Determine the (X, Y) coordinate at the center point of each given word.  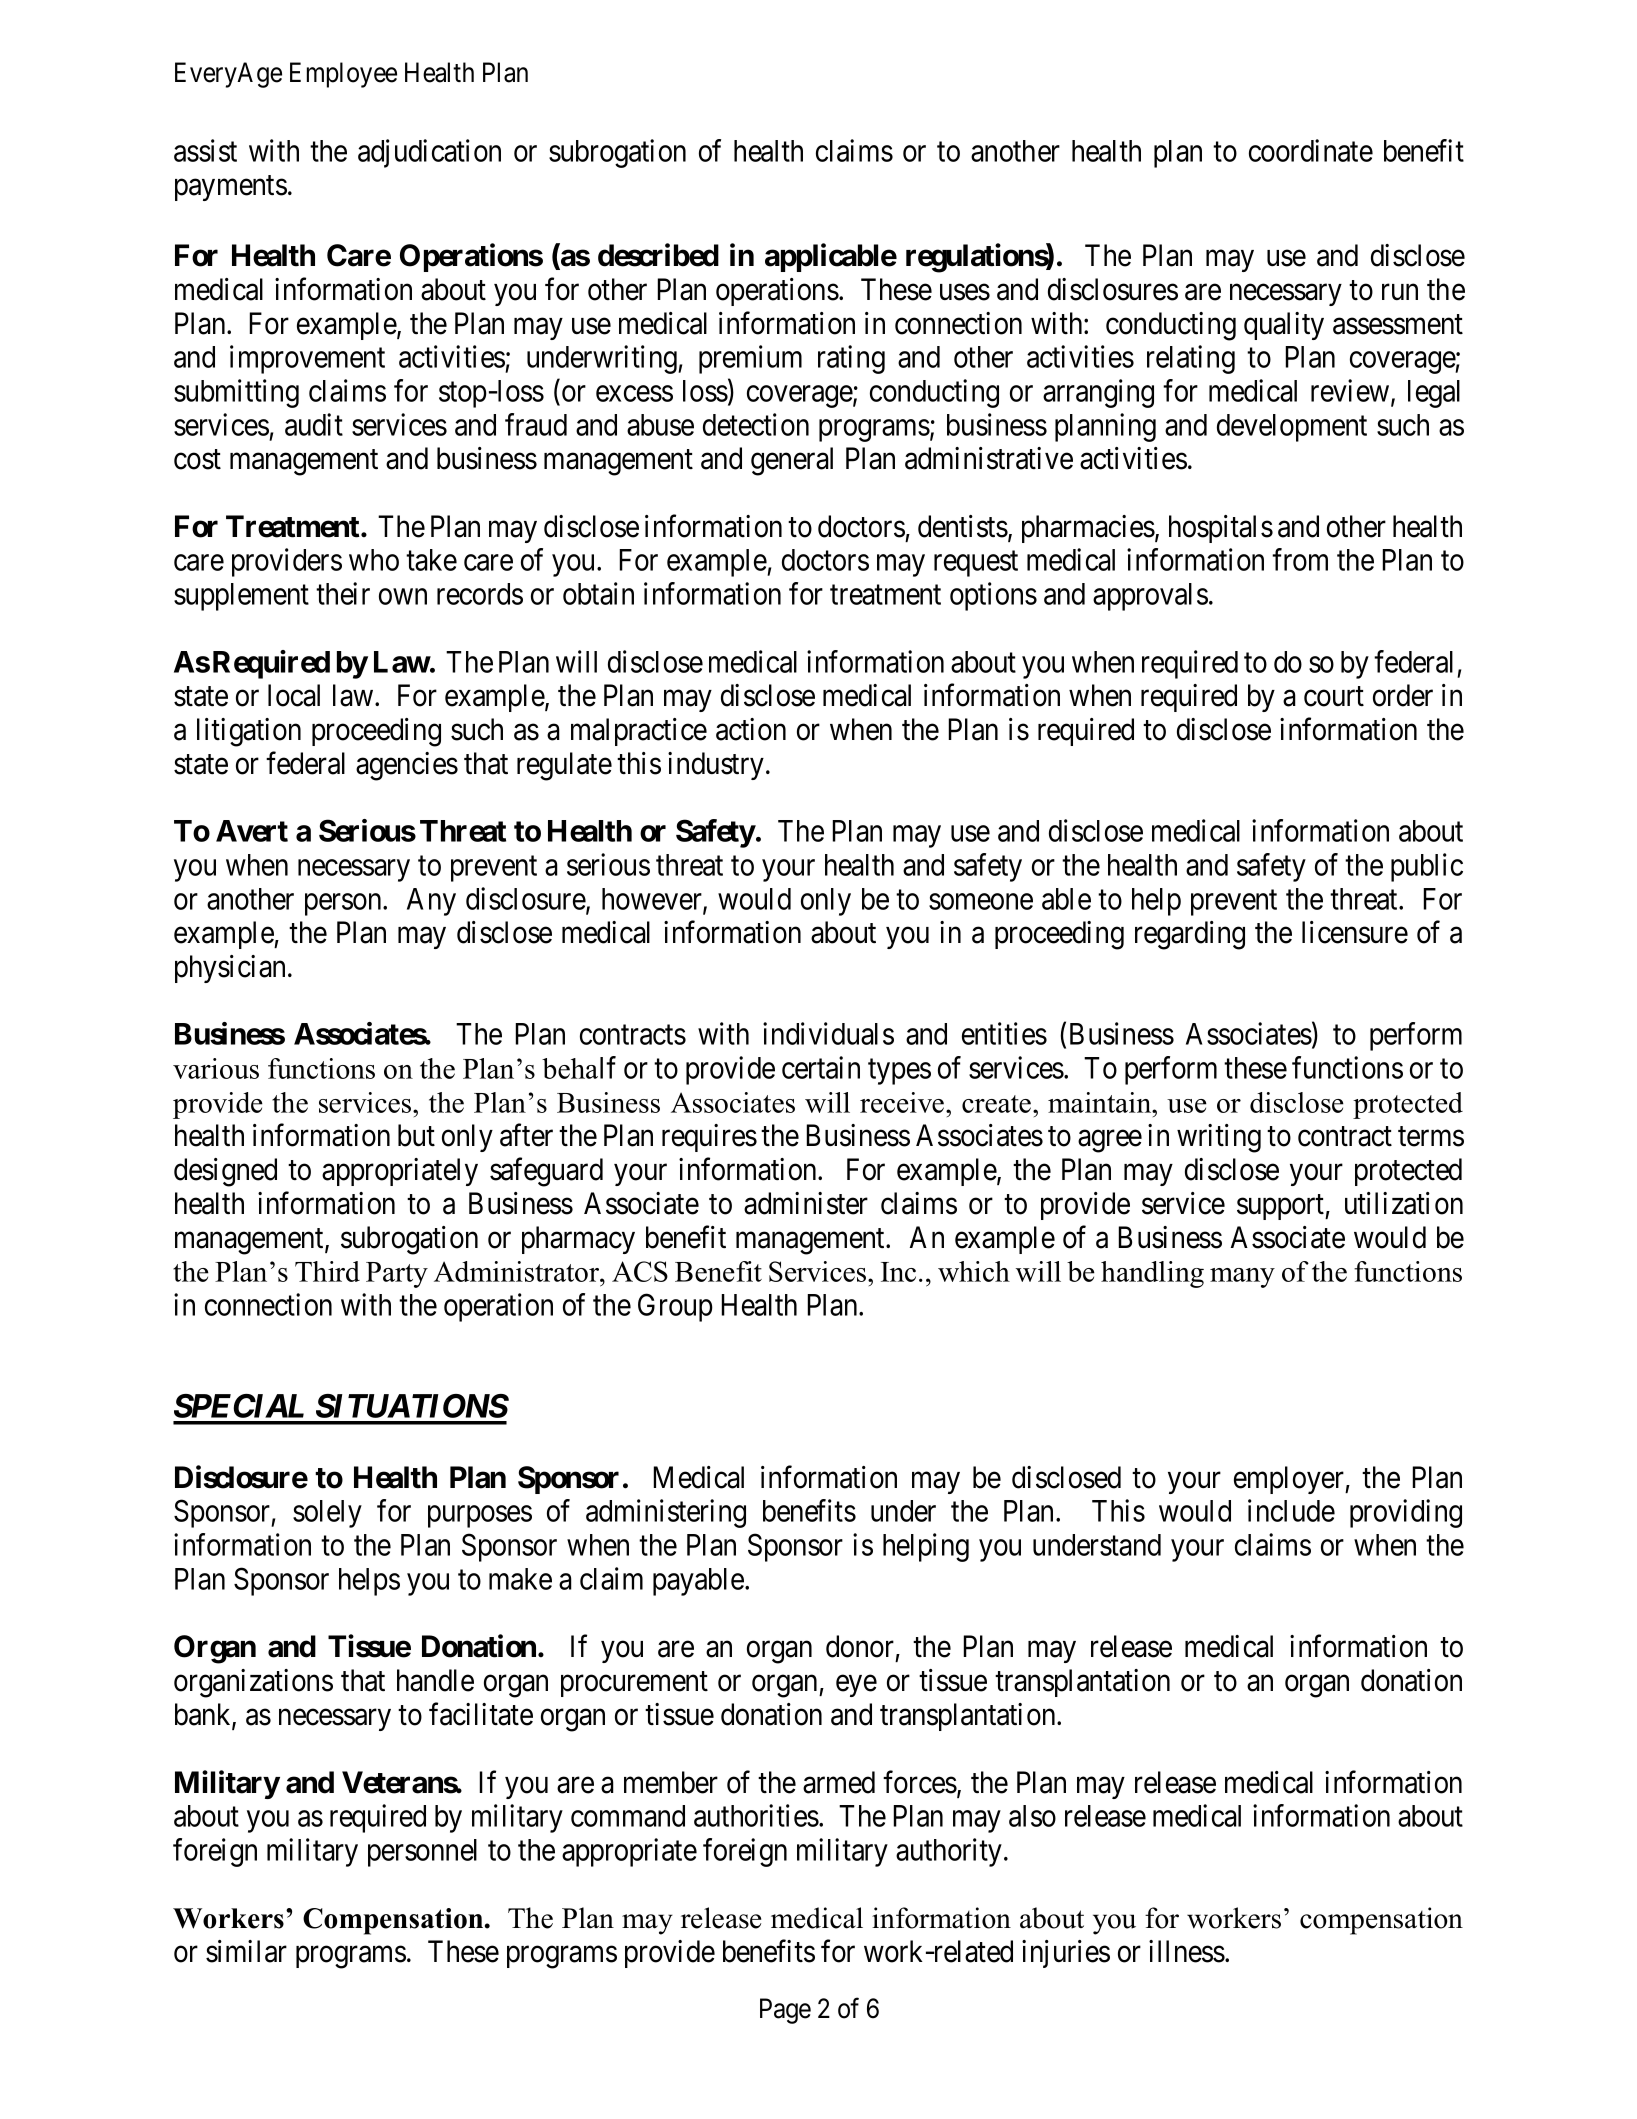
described (658, 255)
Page (785, 2011)
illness (1187, 1951)
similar (246, 1951)
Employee (343, 75)
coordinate (1311, 150)
